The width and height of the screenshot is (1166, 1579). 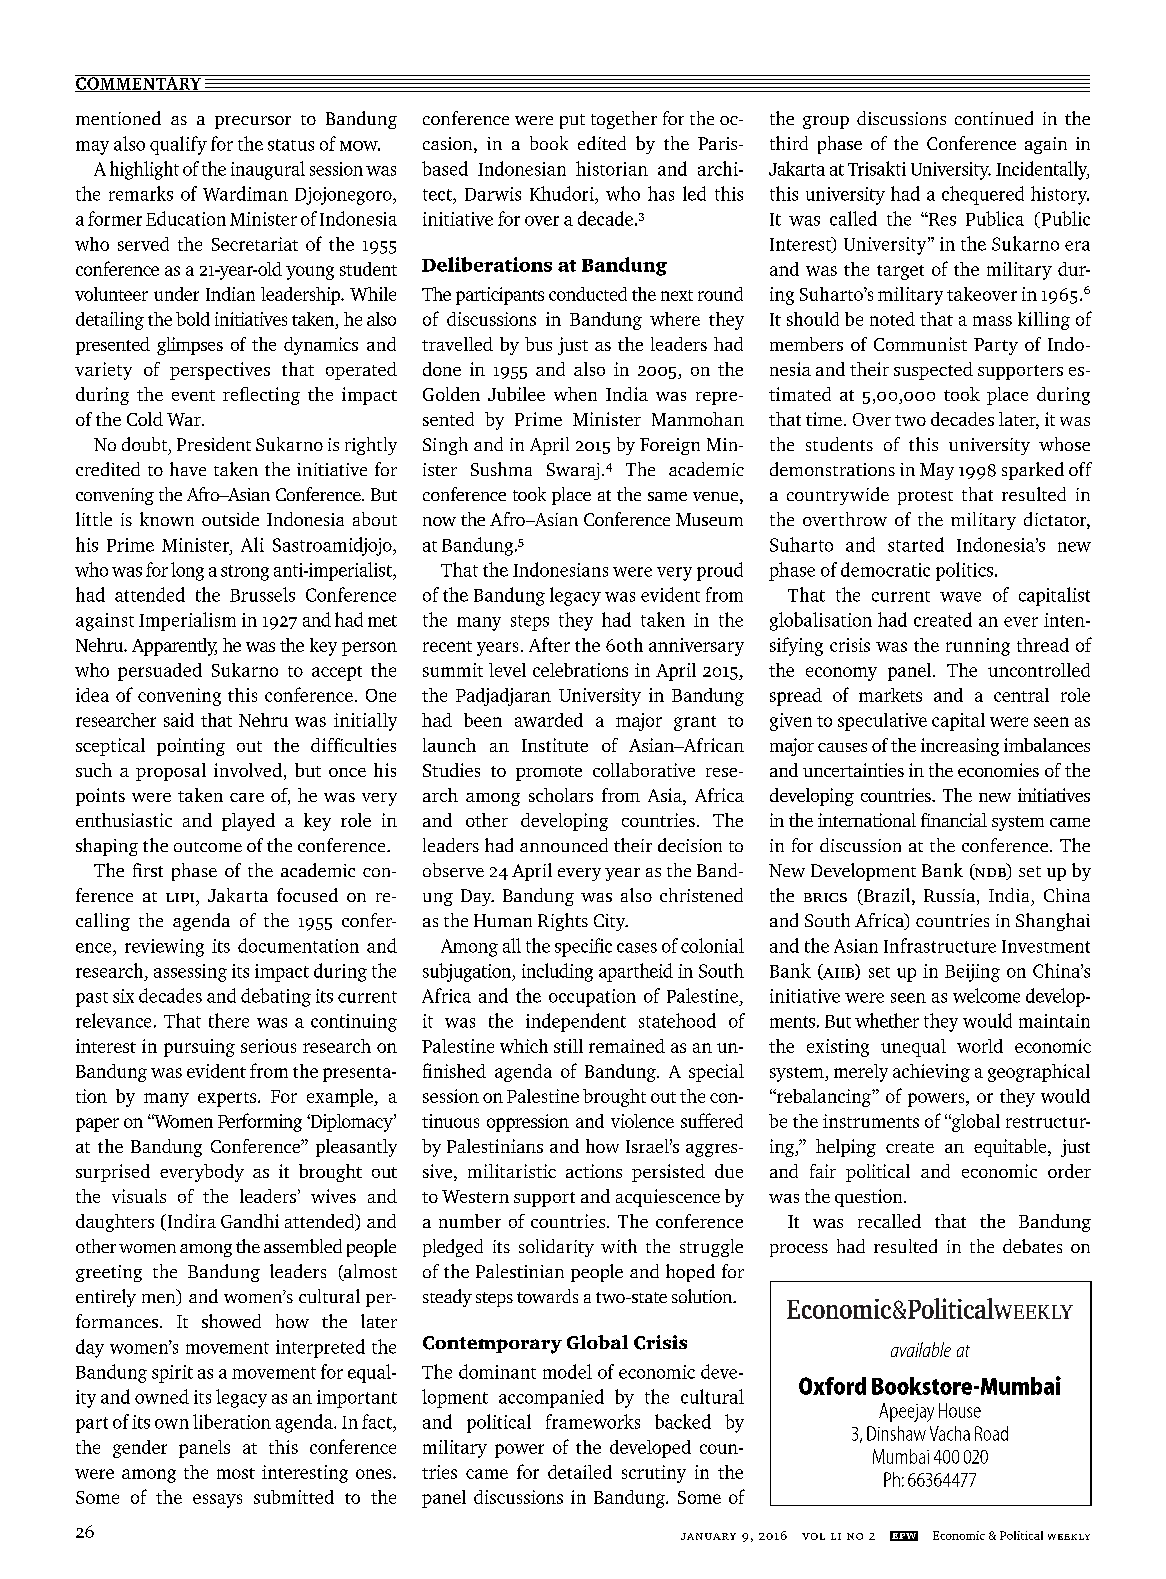 I want to click on continued, so click(x=994, y=118).
